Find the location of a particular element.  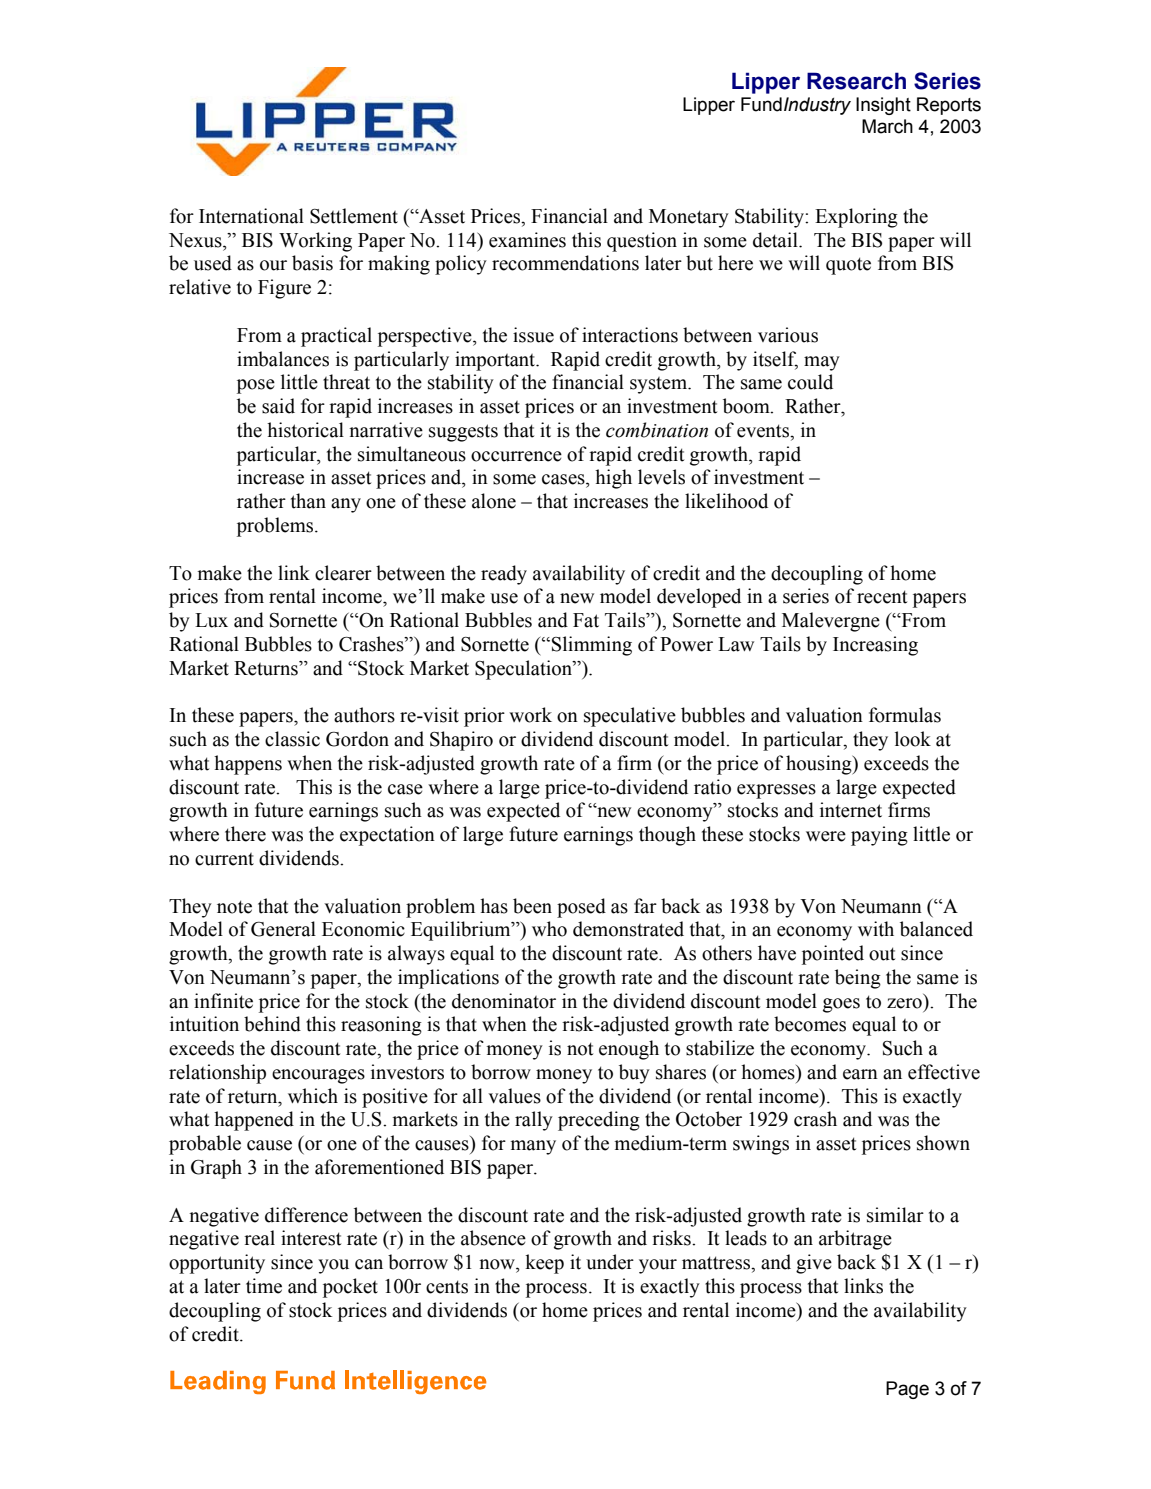

housing is located at coordinates (820, 765).
